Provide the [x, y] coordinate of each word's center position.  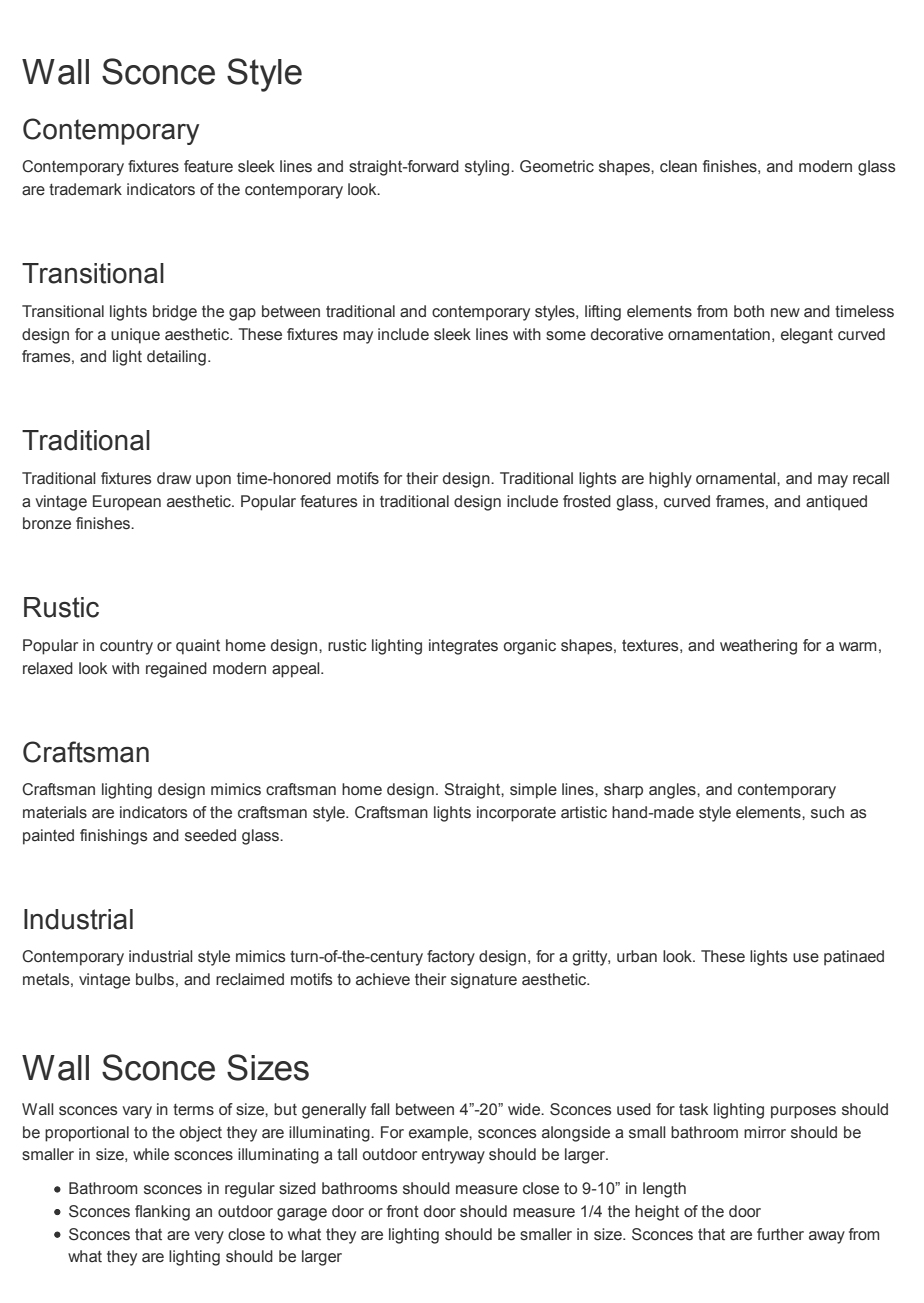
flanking [162, 1213]
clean [678, 166]
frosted [587, 501]
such [827, 812]
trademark [85, 189]
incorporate [516, 814]
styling [487, 168]
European [127, 503]
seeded [210, 835]
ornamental [737, 478]
